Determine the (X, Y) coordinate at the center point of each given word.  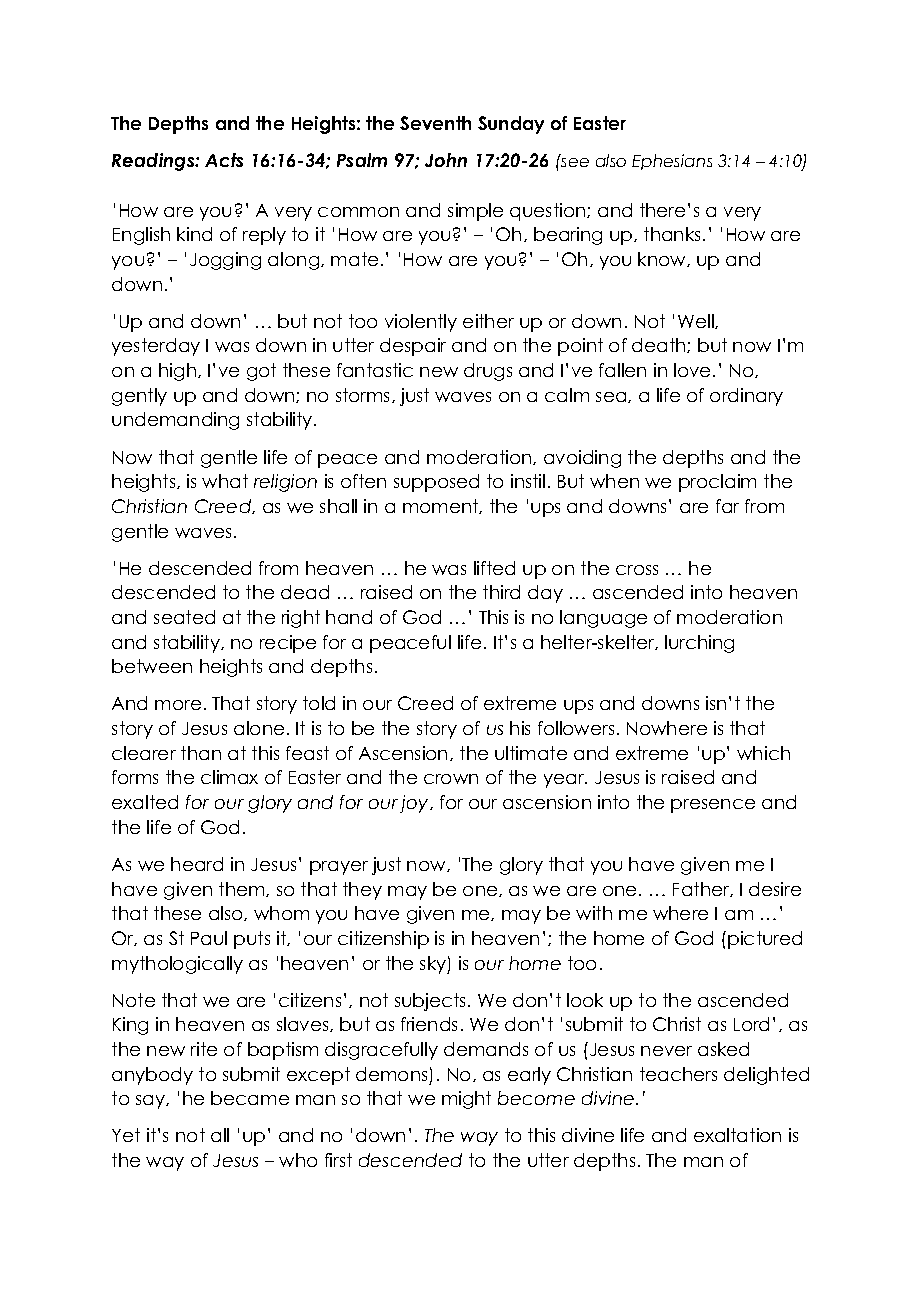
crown (451, 779)
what (225, 481)
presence (713, 806)
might (466, 1100)
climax (229, 777)
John (446, 160)
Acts (224, 160)
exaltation (737, 1135)
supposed (436, 483)
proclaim (717, 483)
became (250, 1098)
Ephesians (672, 162)
